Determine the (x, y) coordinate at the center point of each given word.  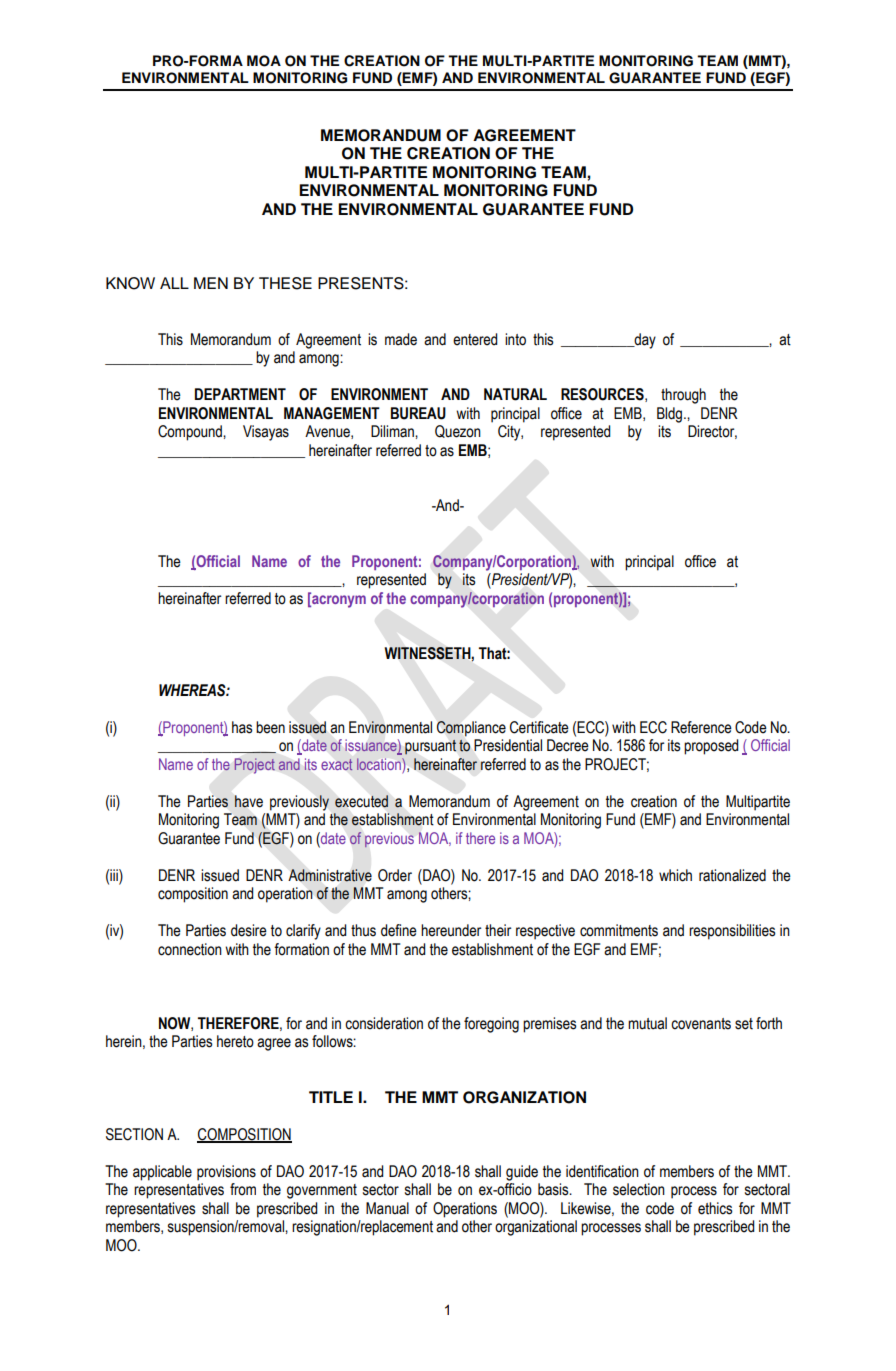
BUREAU (418, 413)
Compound (191, 433)
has (242, 727)
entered (475, 339)
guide (522, 1173)
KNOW (130, 283)
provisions (226, 1173)
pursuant (431, 747)
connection (190, 949)
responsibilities (732, 932)
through (683, 396)
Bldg (671, 415)
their (498, 930)
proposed (711, 747)
